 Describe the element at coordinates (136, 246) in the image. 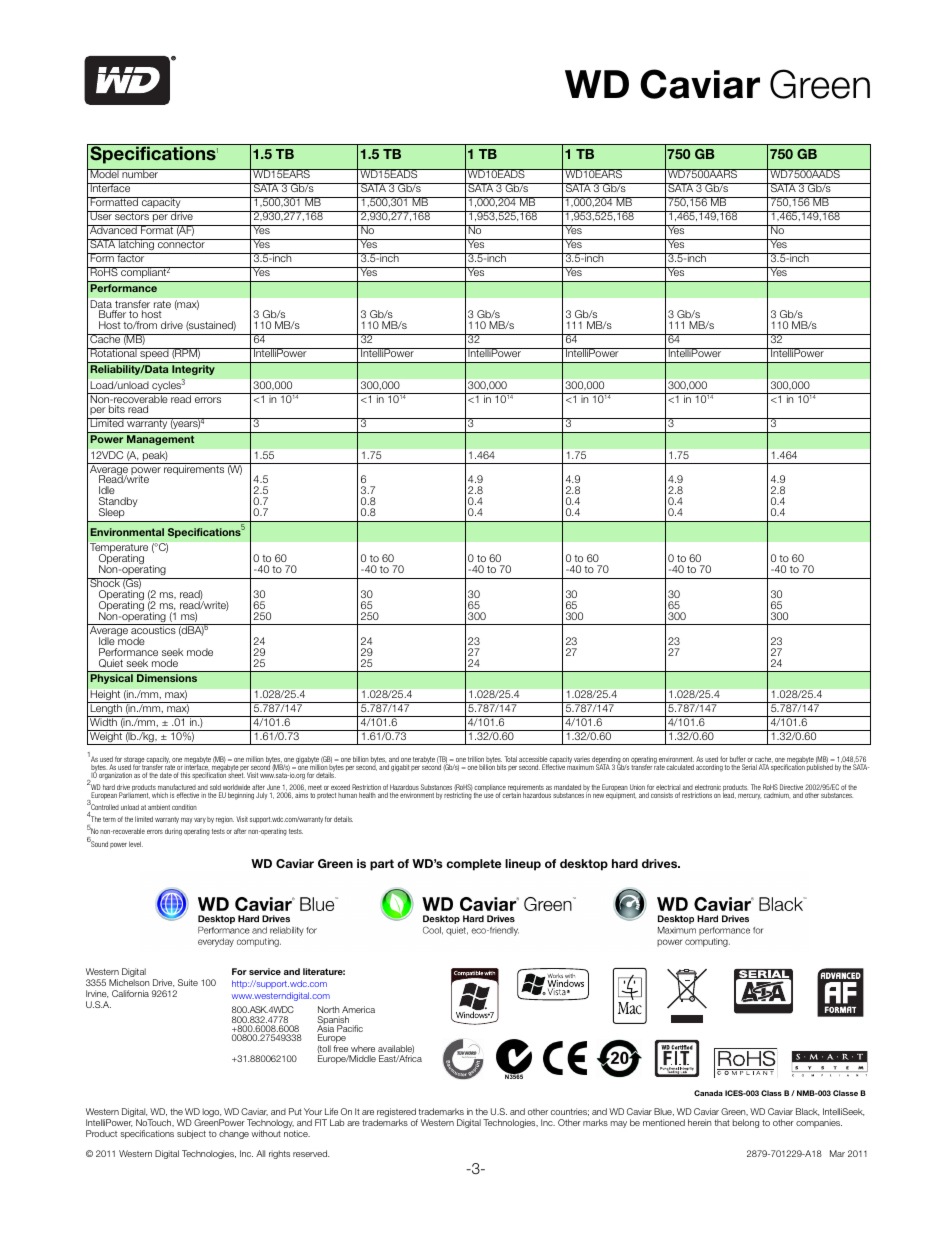

I see `latching` at that location.
